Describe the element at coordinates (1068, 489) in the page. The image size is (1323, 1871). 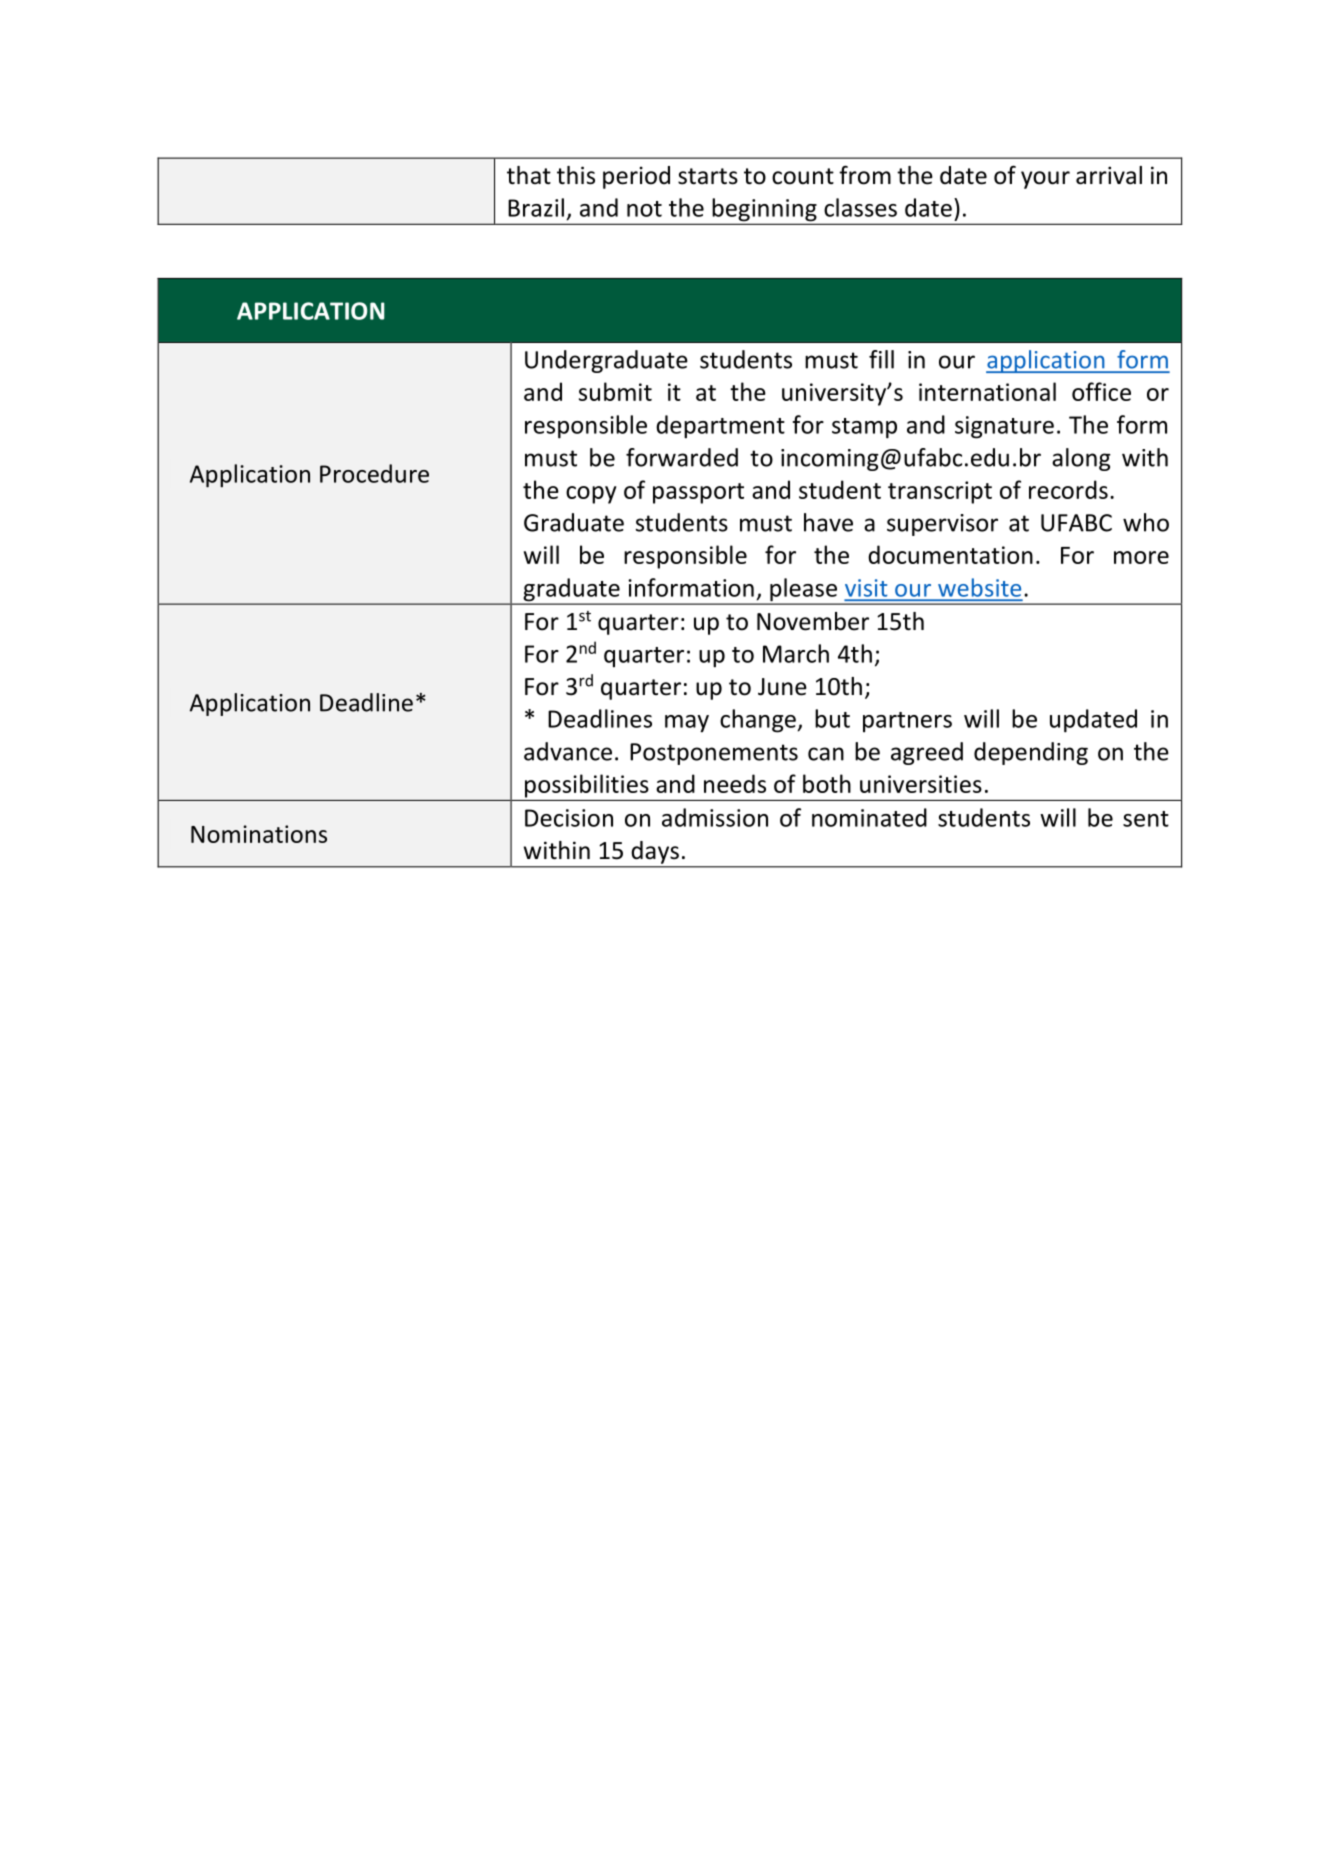
I see `records` at that location.
